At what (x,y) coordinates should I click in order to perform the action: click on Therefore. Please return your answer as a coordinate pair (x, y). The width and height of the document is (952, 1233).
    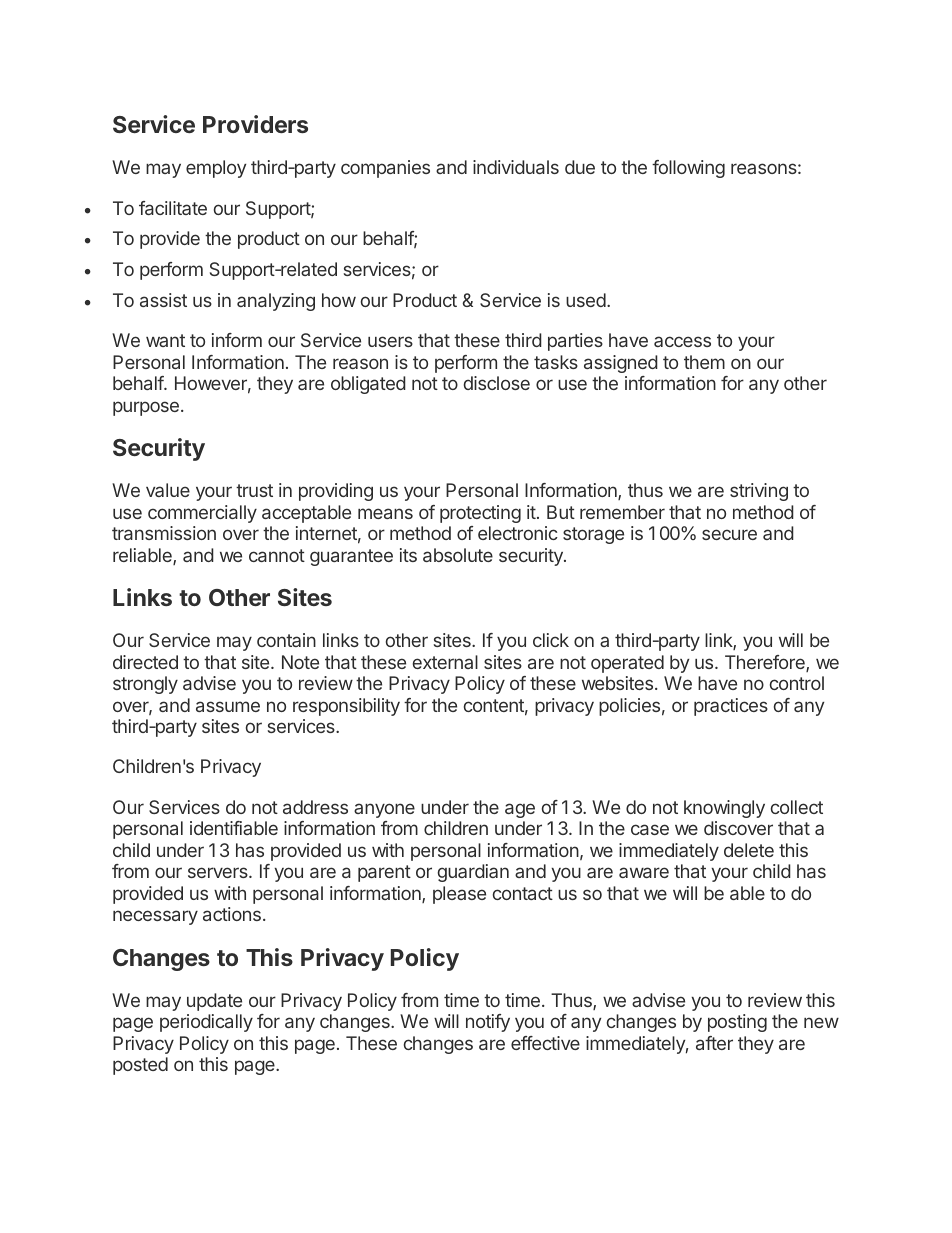
    Looking at the image, I should click on (766, 663).
